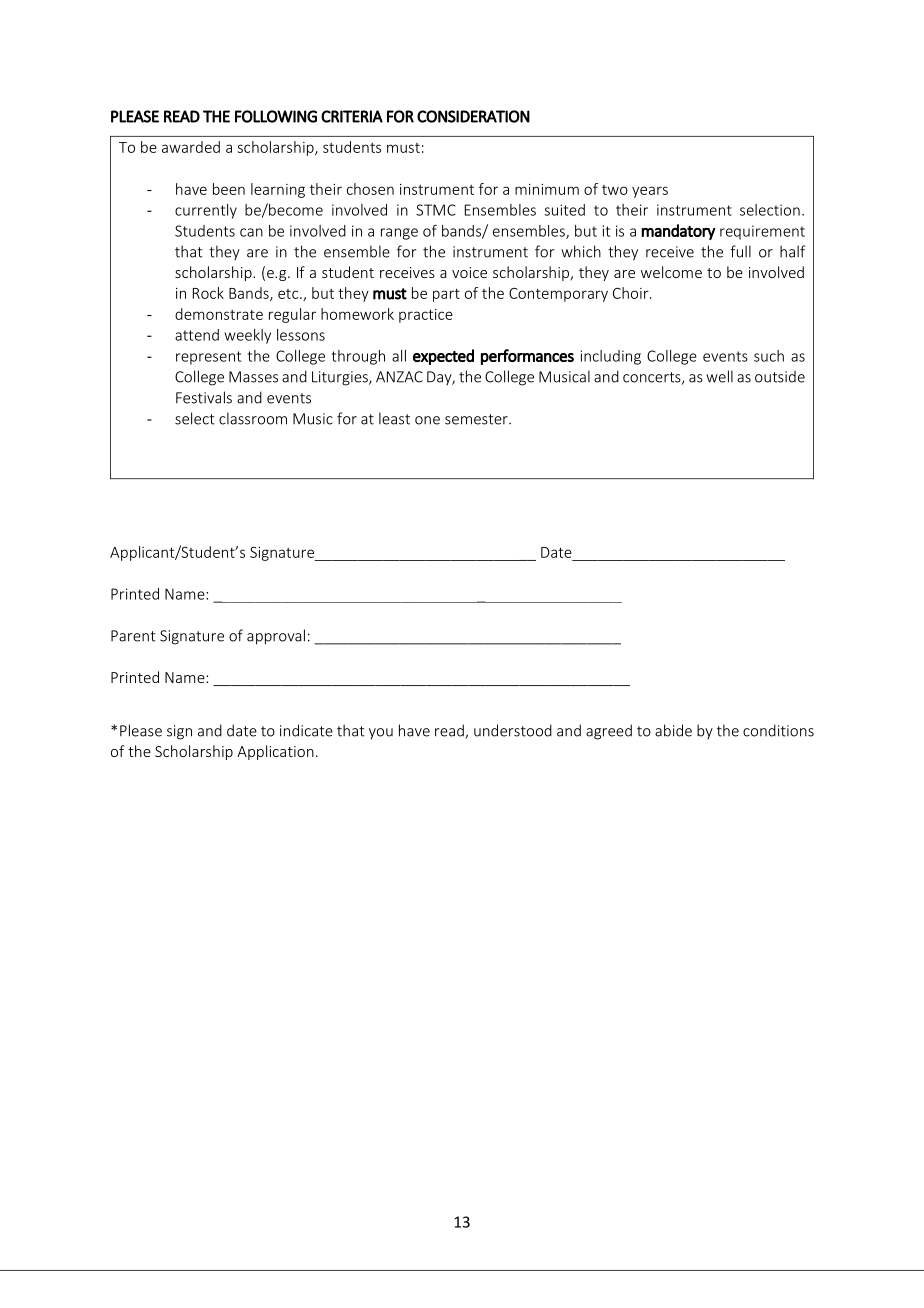 This screenshot has height=1308, width=924. What do you see at coordinates (191, 147) in the screenshot?
I see `awarded` at bounding box center [191, 147].
